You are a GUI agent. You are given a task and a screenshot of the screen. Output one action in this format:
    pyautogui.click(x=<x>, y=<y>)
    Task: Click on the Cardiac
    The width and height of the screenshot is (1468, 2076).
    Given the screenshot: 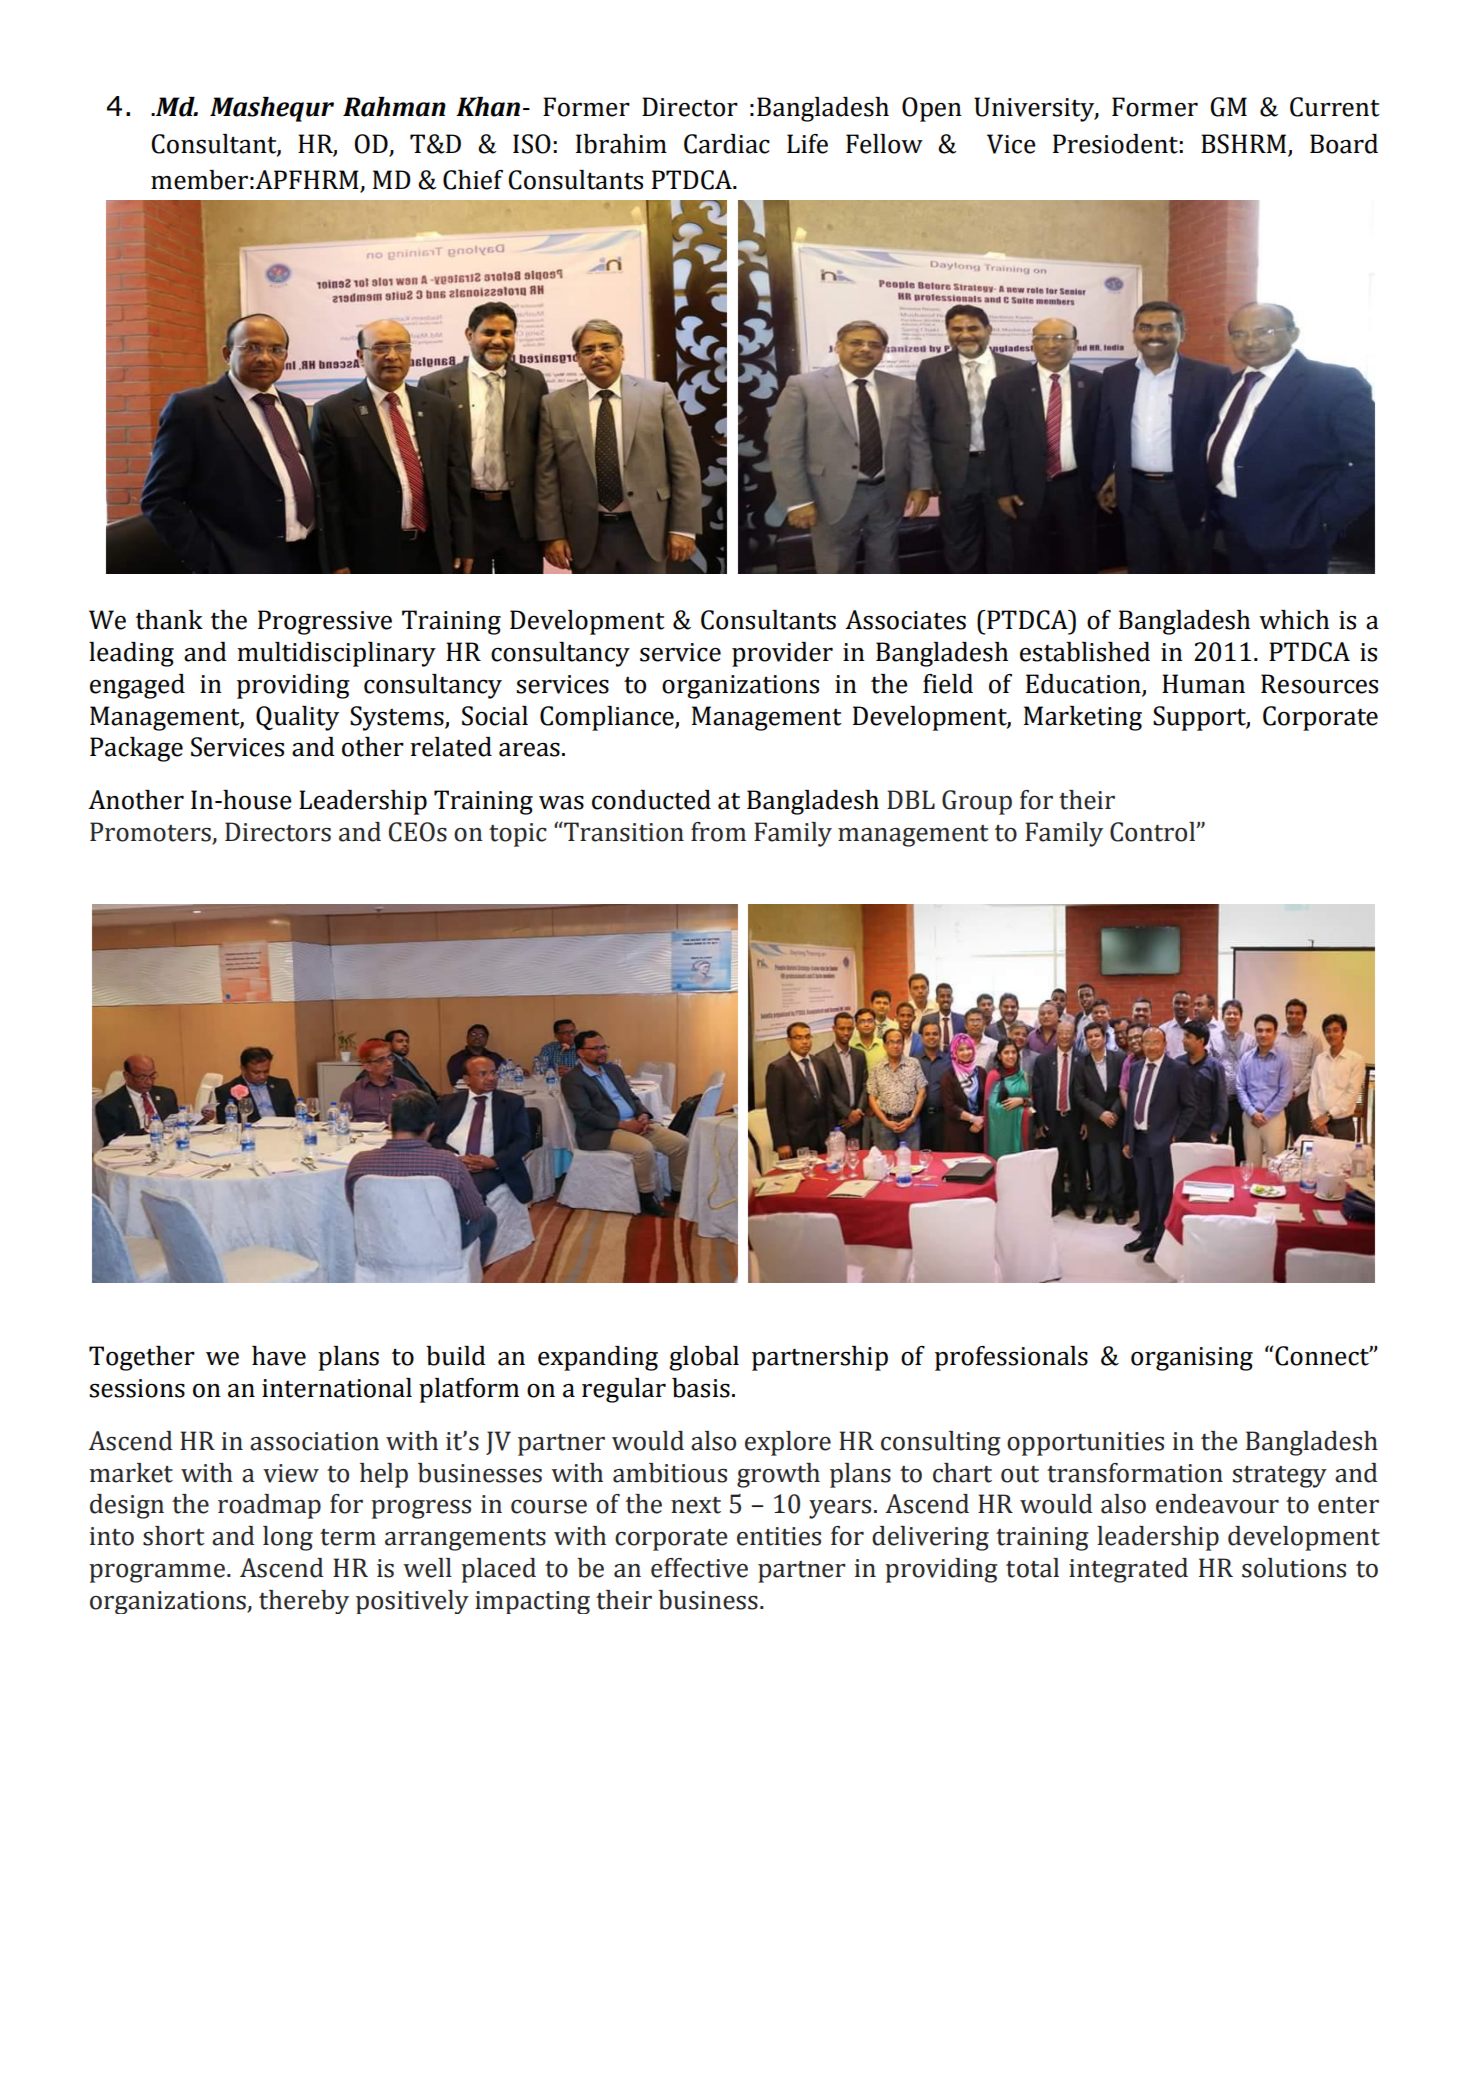 What is the action you would take?
    pyautogui.click(x=727, y=144)
